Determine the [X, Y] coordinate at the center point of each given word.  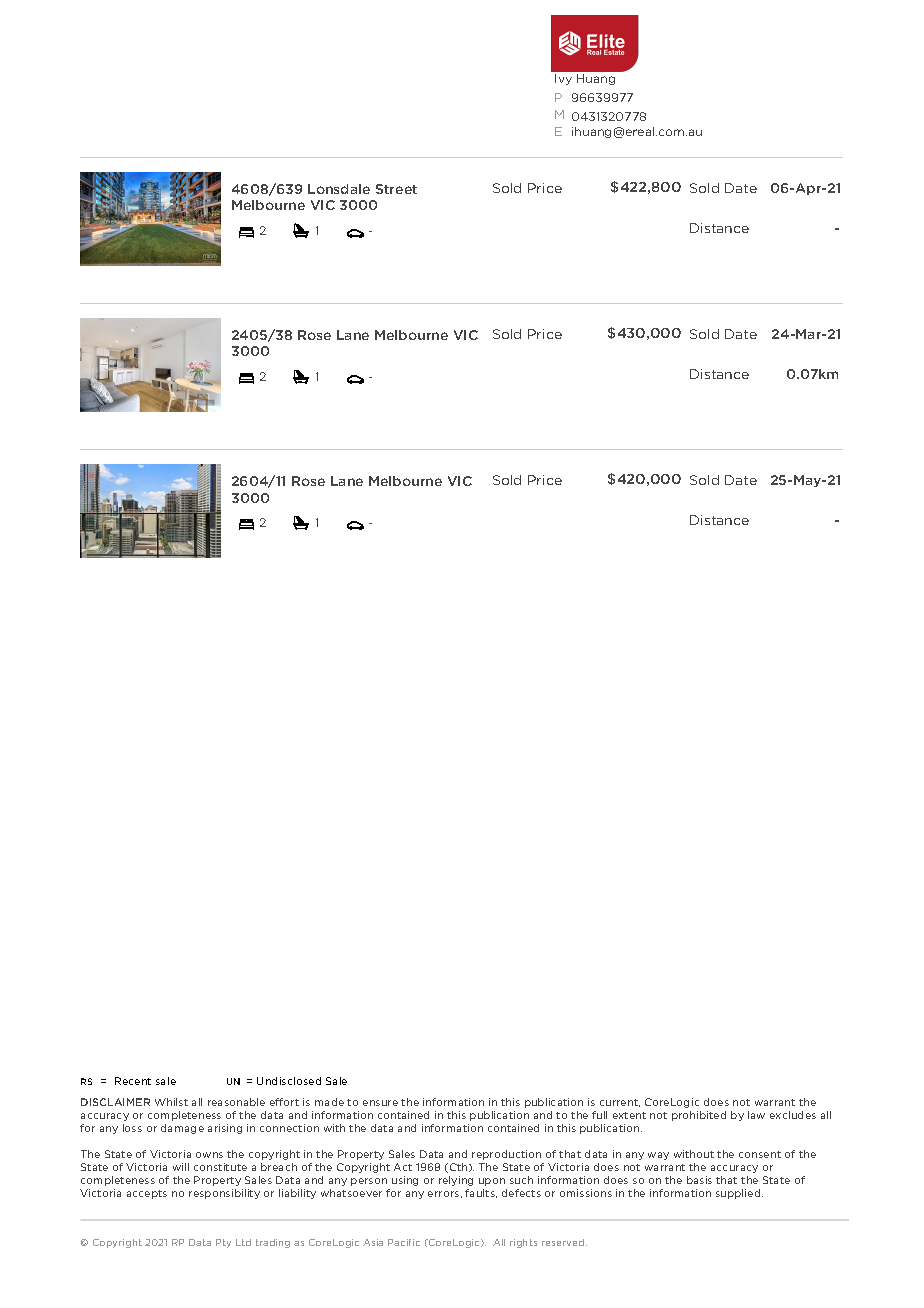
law [756, 1115]
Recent [133, 1081]
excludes [793, 1115]
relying [456, 1181]
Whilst [171, 1102]
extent [629, 1115]
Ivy [563, 79]
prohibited [699, 1116]
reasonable [236, 1102]
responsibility [224, 1194]
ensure [380, 1103]
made [329, 1102]
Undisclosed [289, 1081]
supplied [739, 1194]
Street [396, 189]
